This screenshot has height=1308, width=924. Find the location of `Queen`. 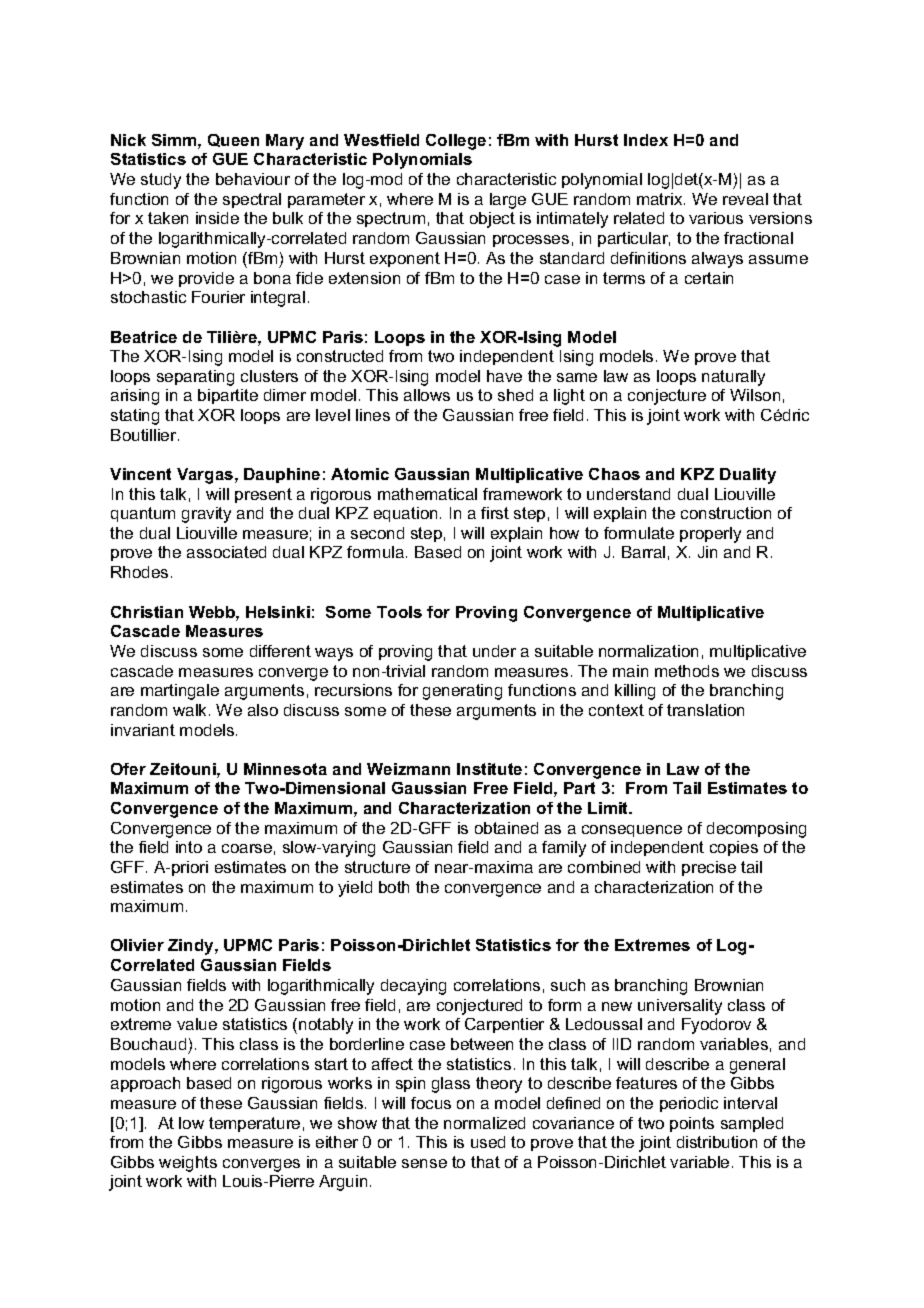

Queen is located at coordinates (233, 140).
